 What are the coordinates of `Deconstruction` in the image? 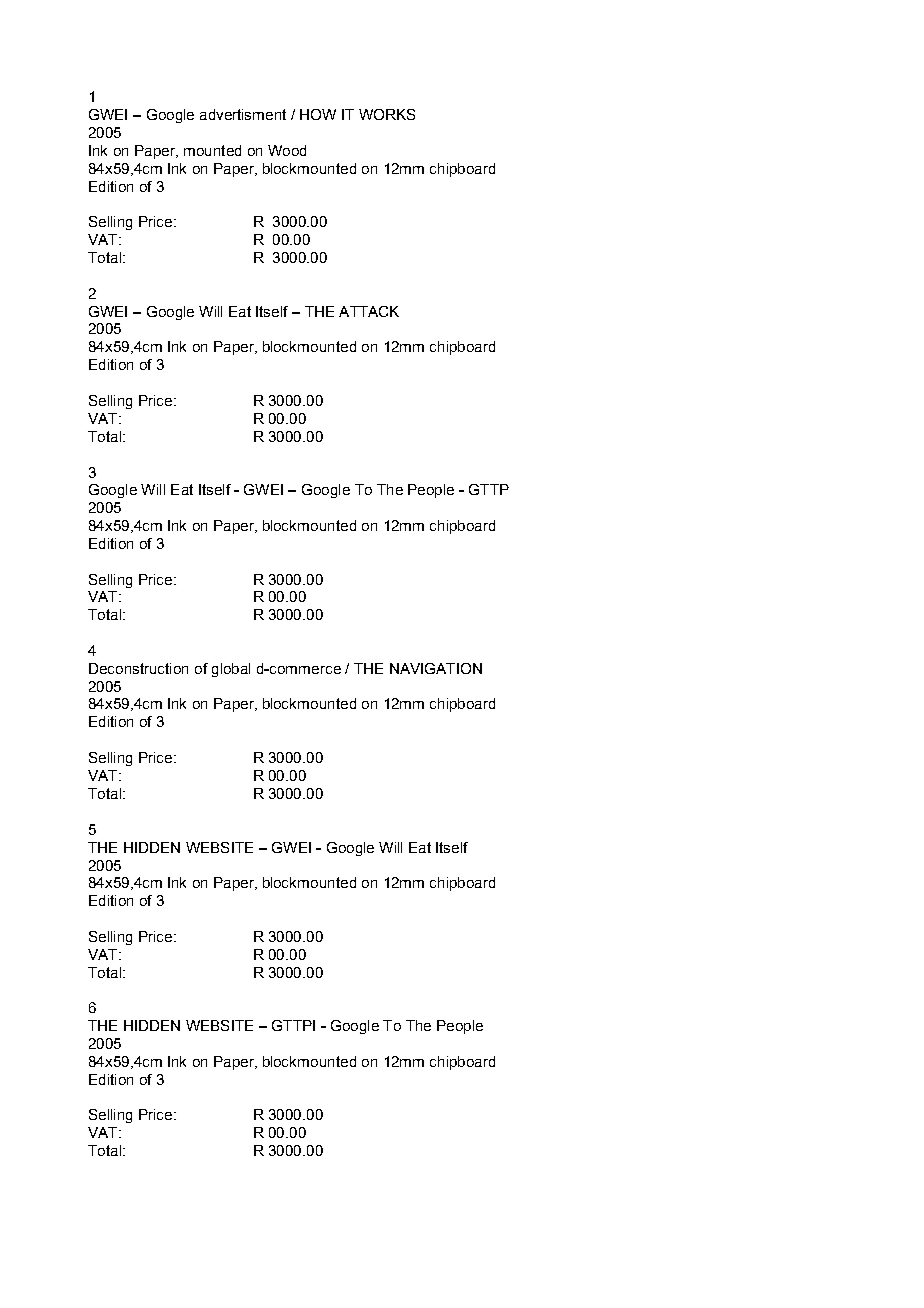 It's located at (138, 668).
